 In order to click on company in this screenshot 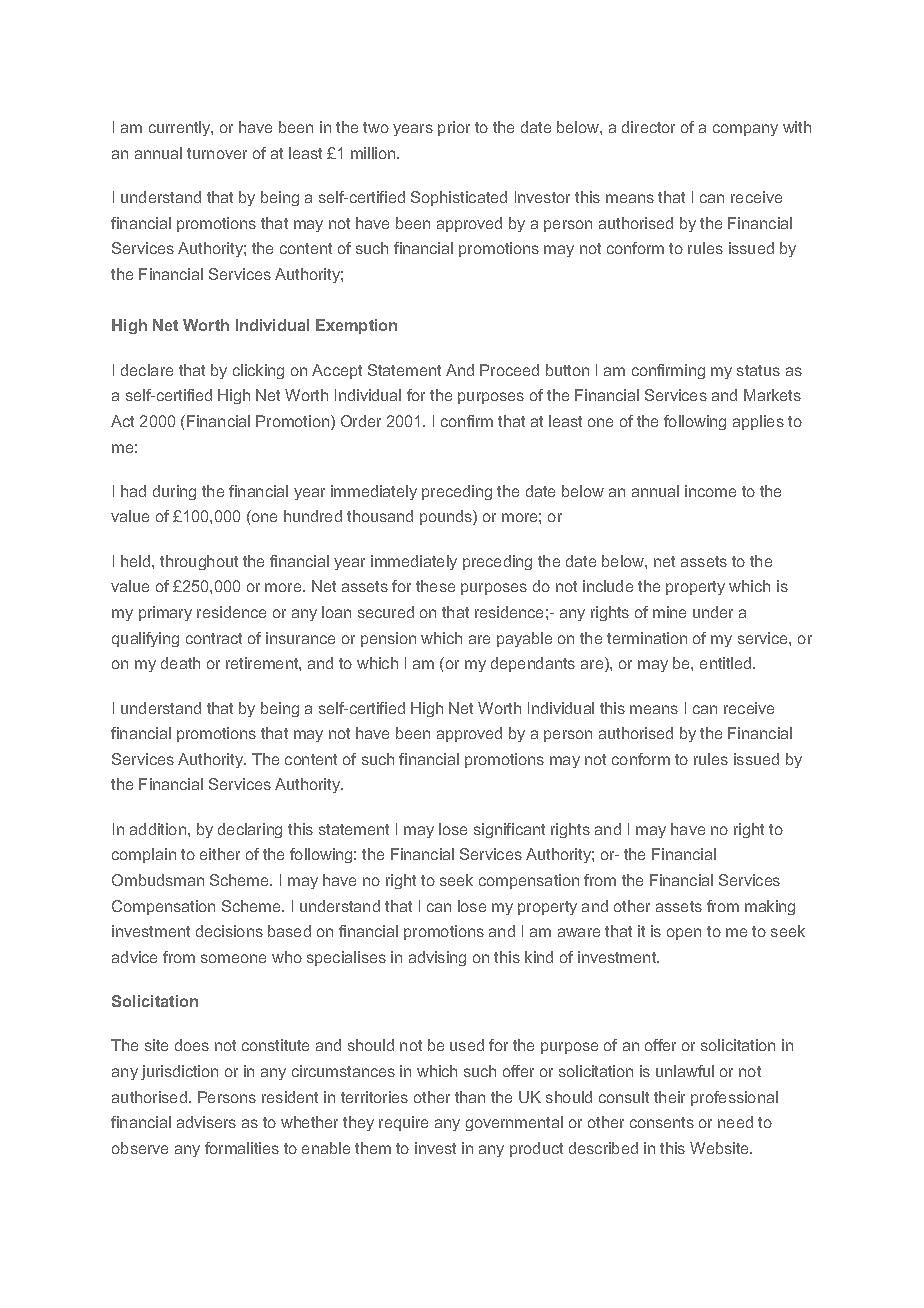, I will do `click(745, 130)`.
